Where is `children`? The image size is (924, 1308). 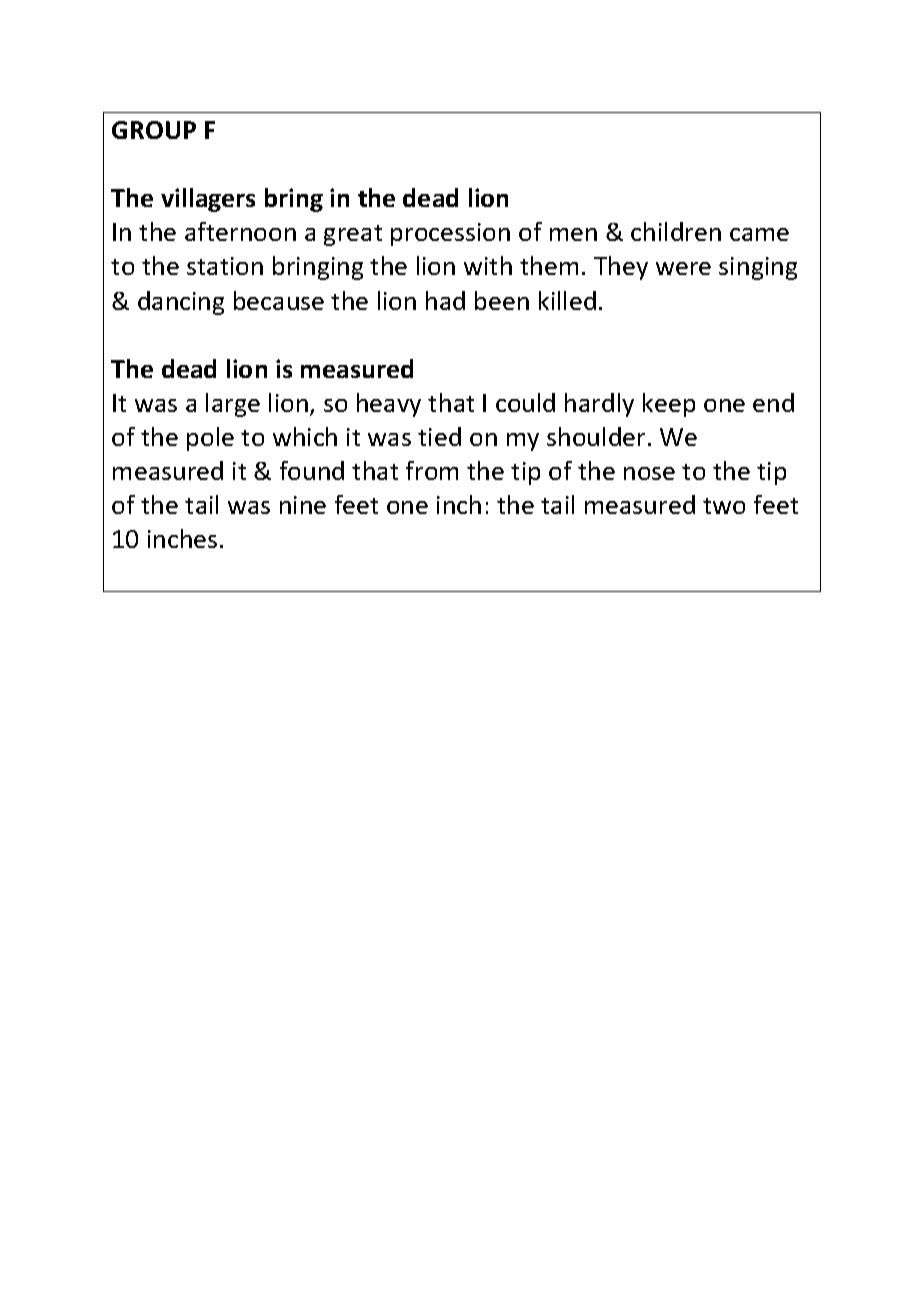 children is located at coordinates (676, 231).
